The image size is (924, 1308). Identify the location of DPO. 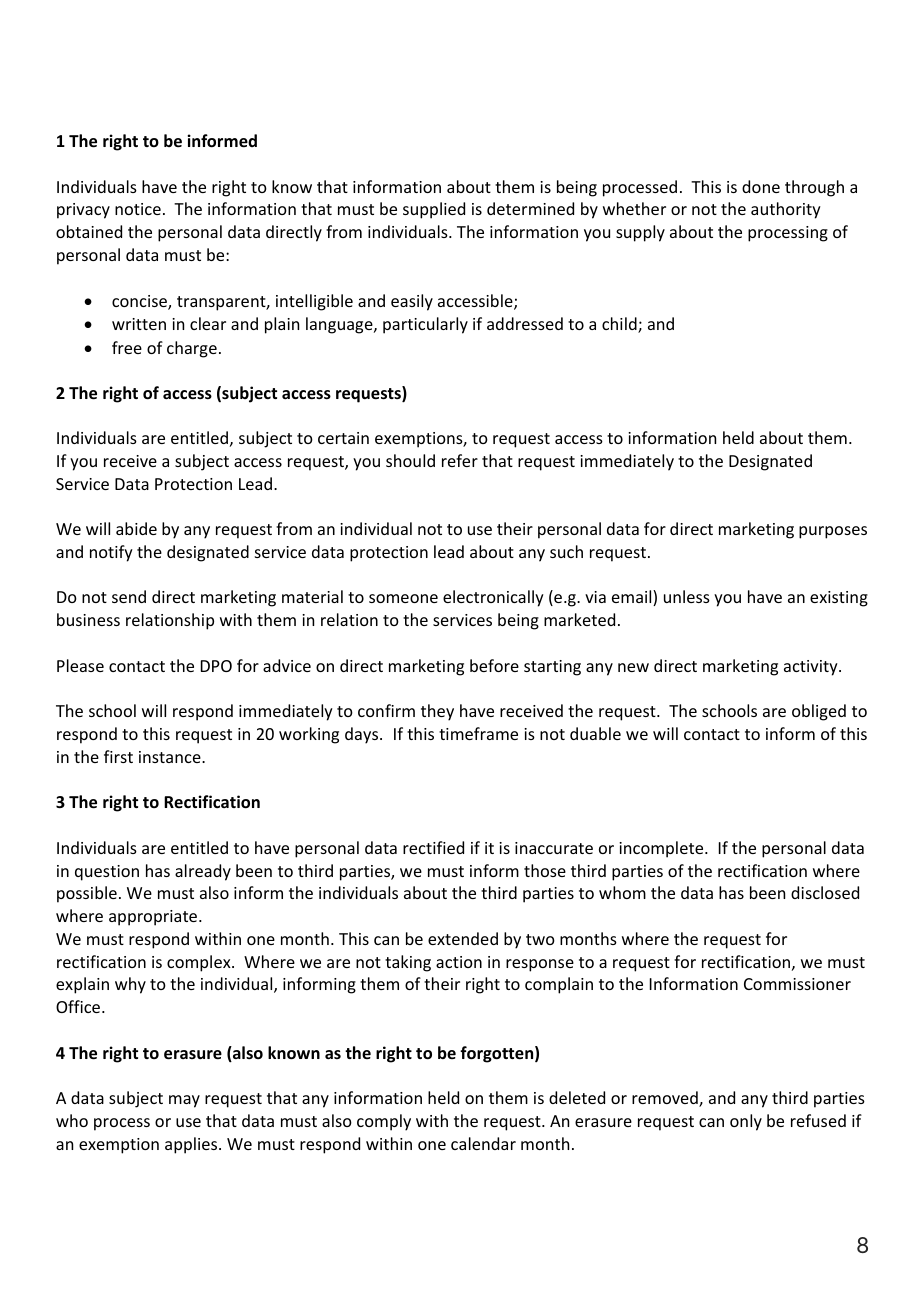
(216, 666).
